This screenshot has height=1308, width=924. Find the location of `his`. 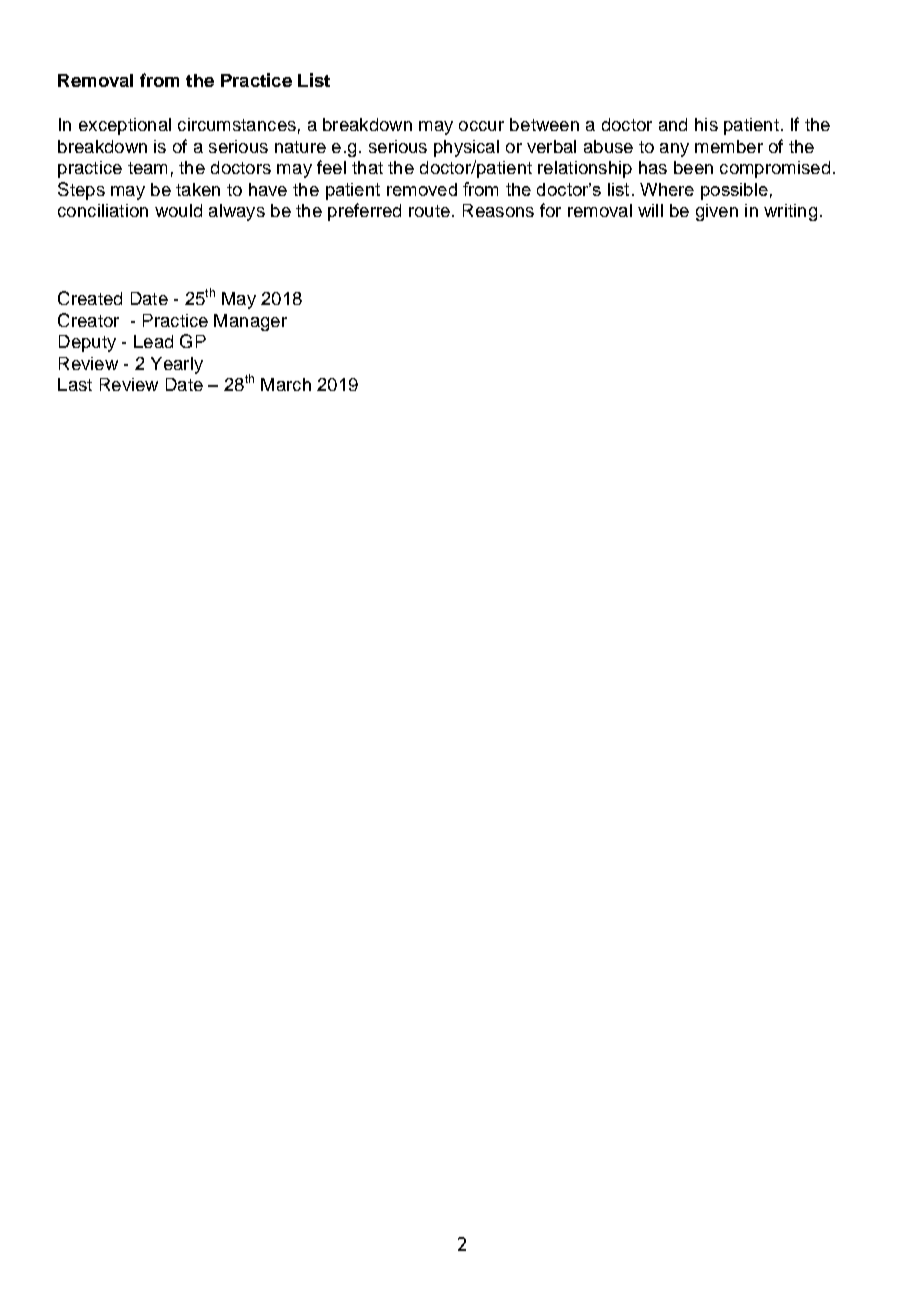

his is located at coordinates (706, 124).
